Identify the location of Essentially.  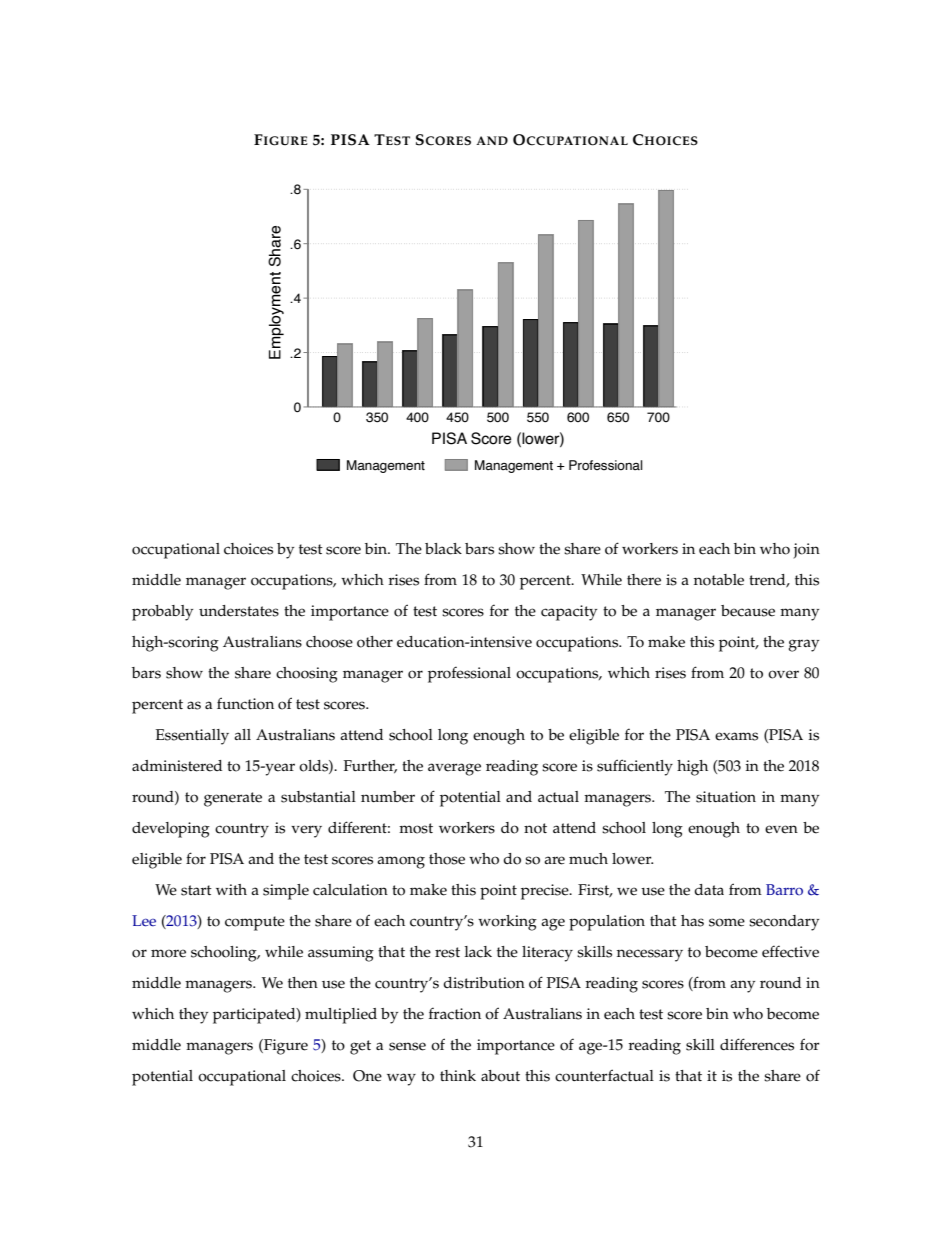
(192, 737).
